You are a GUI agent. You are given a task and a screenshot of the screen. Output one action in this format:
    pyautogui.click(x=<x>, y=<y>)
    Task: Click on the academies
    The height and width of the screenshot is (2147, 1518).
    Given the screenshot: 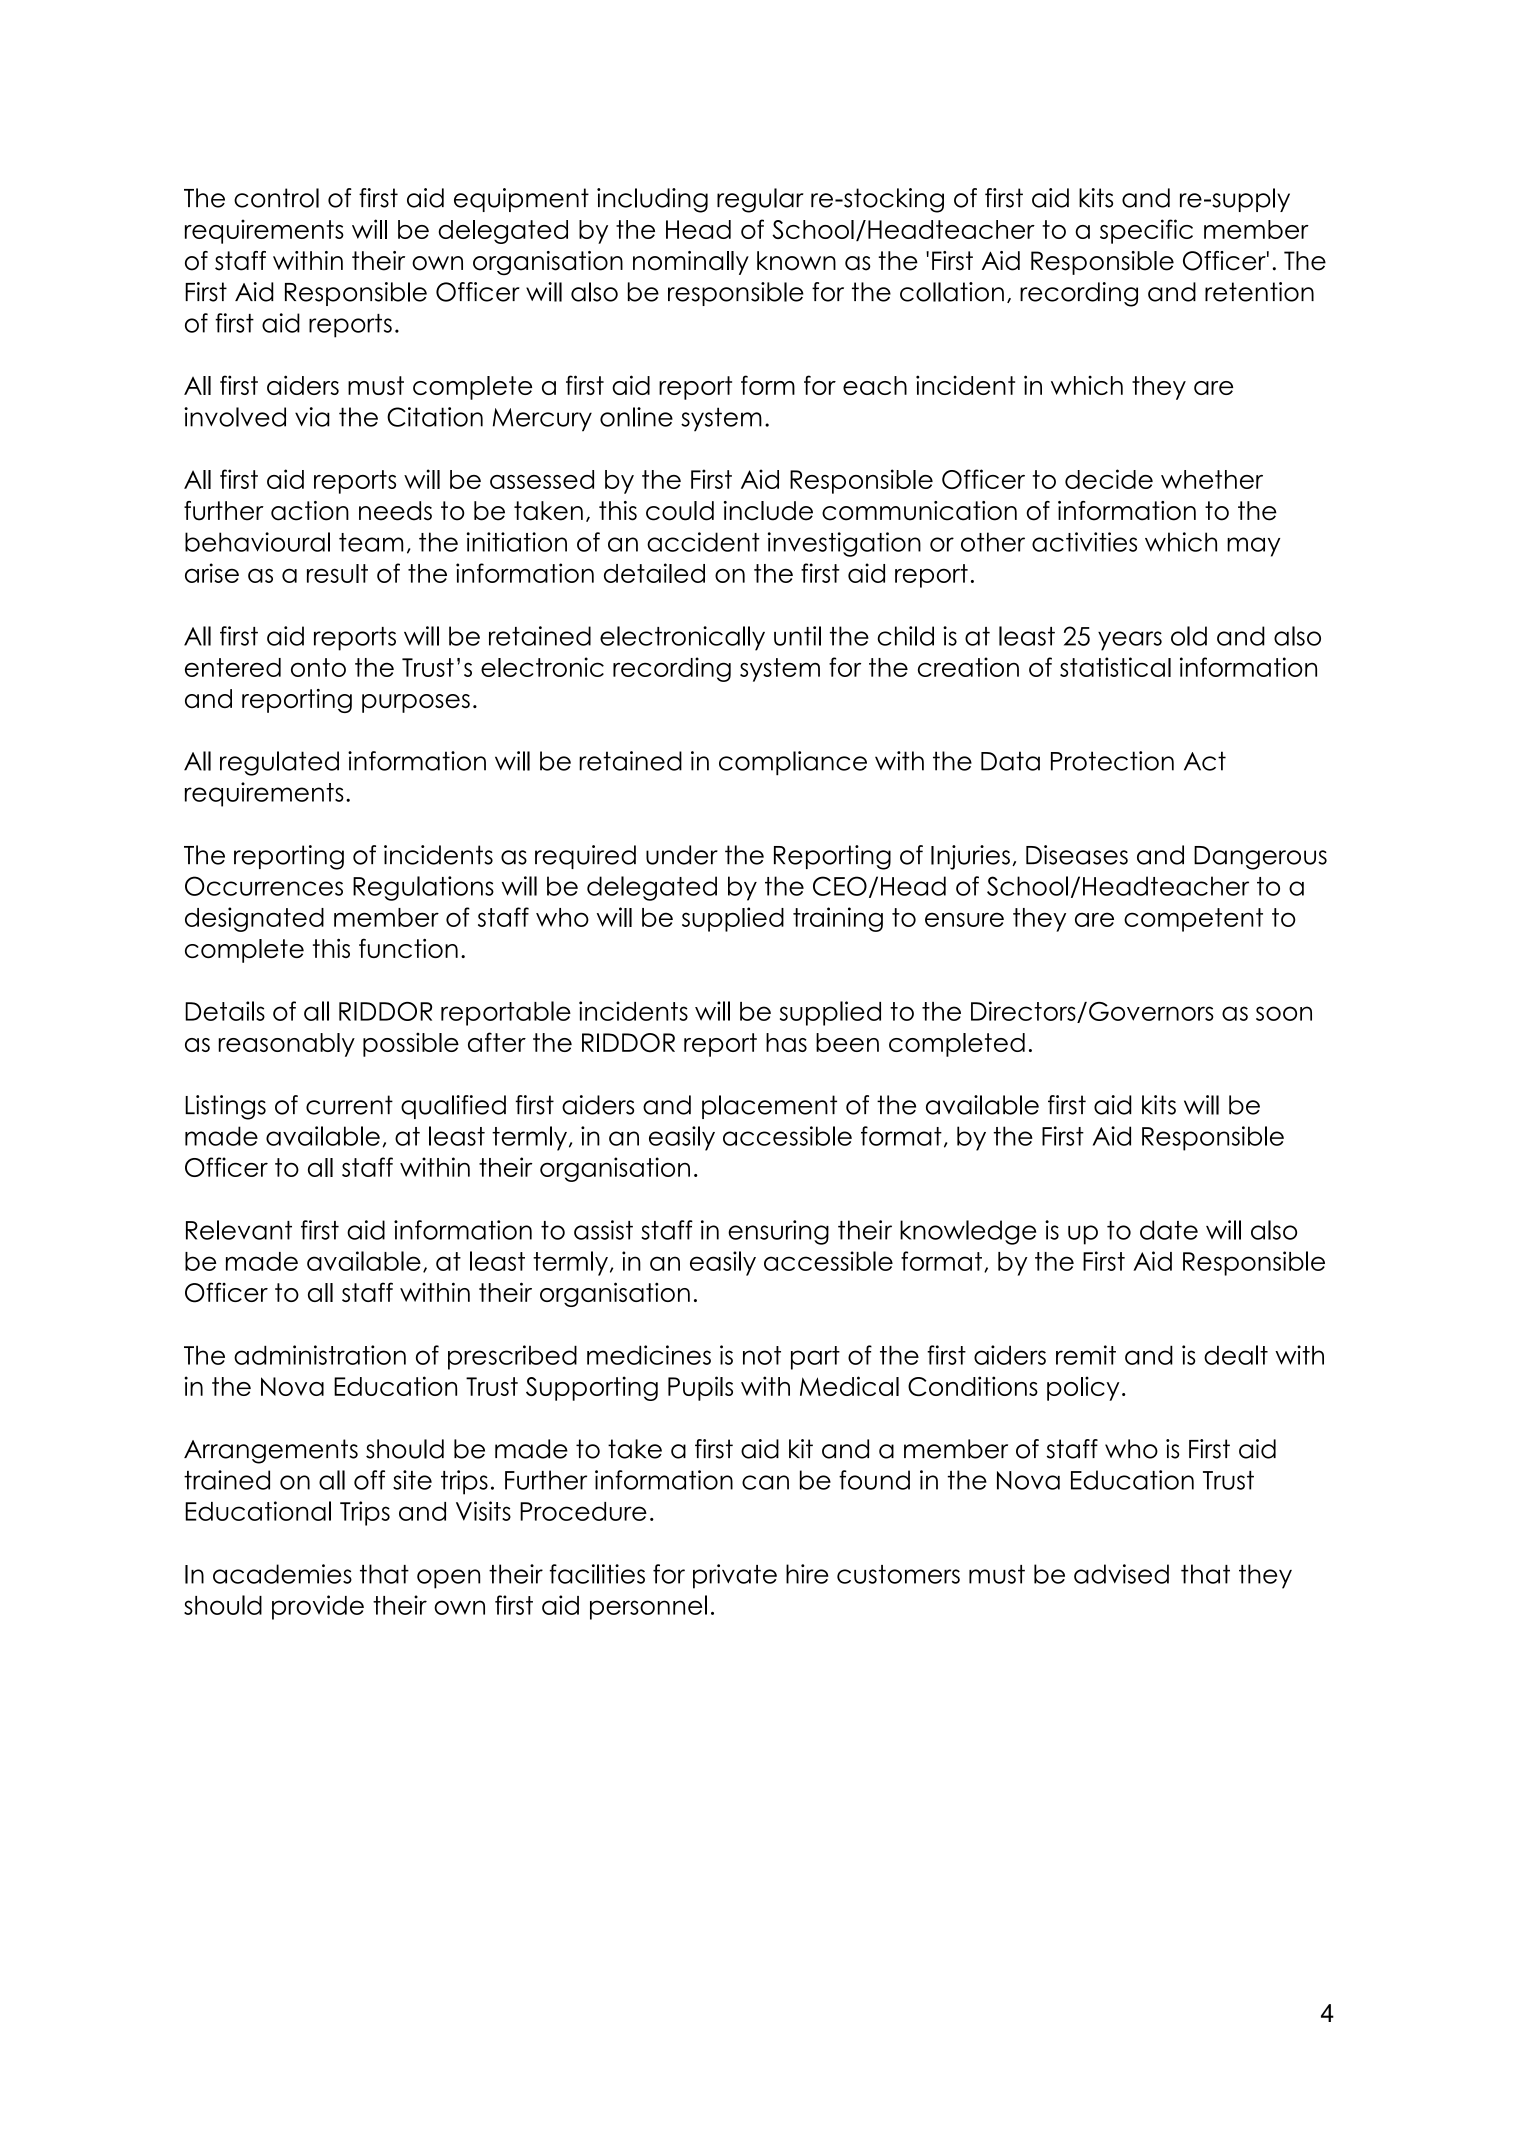 What is the action you would take?
    pyautogui.click(x=282, y=1574)
